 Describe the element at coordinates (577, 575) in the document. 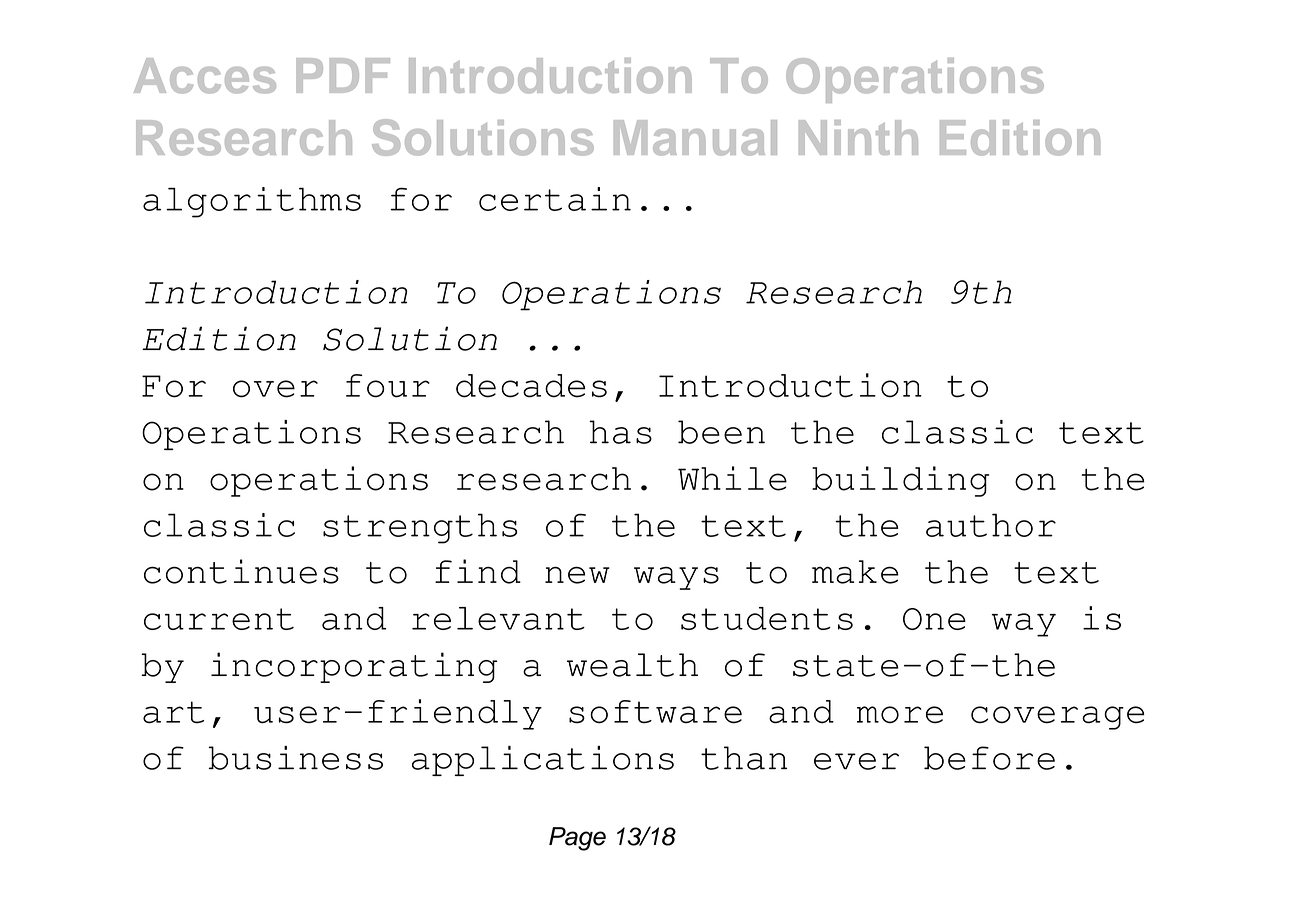

I see `new` at that location.
